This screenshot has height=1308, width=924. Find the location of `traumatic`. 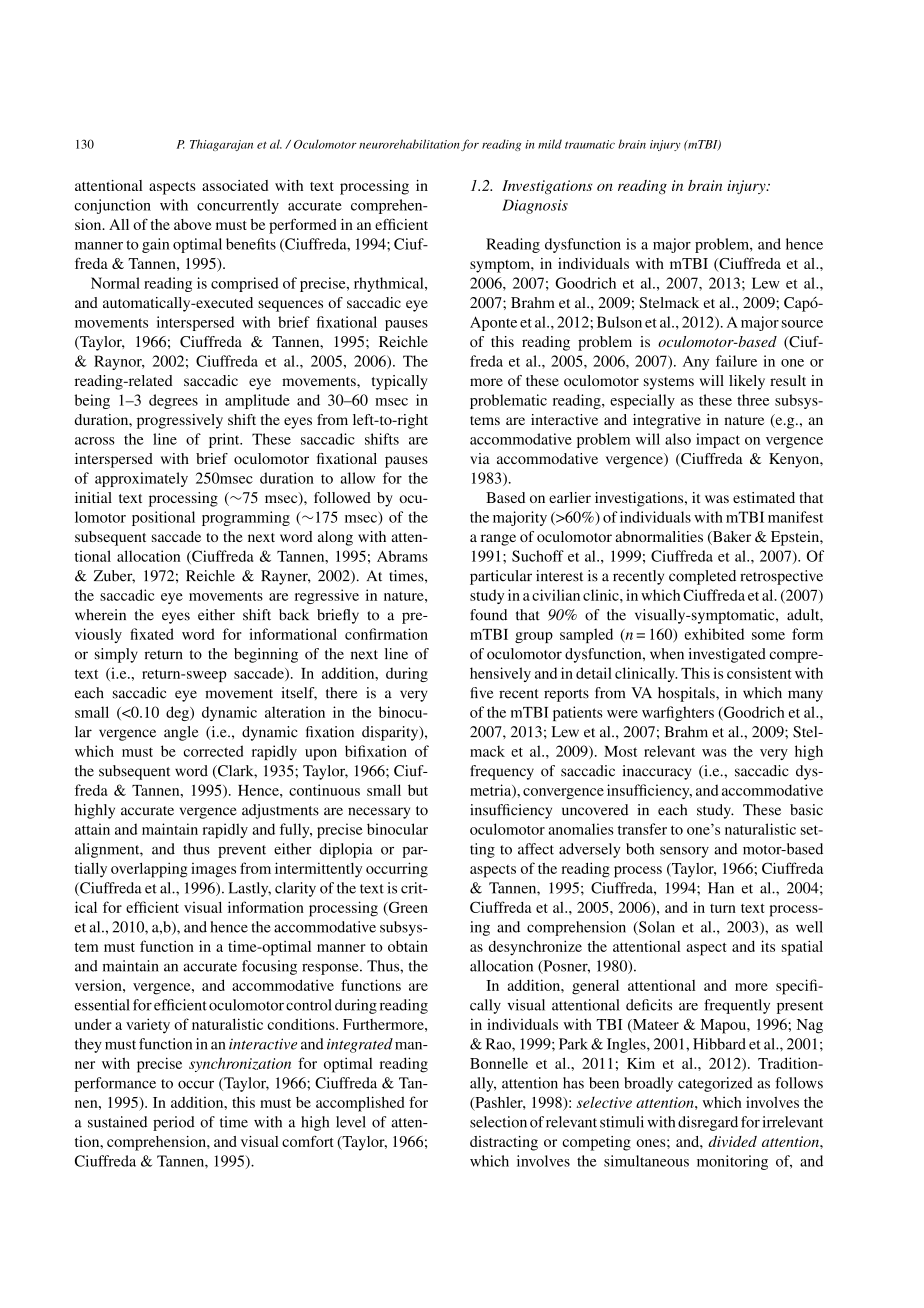

traumatic is located at coordinates (590, 144).
